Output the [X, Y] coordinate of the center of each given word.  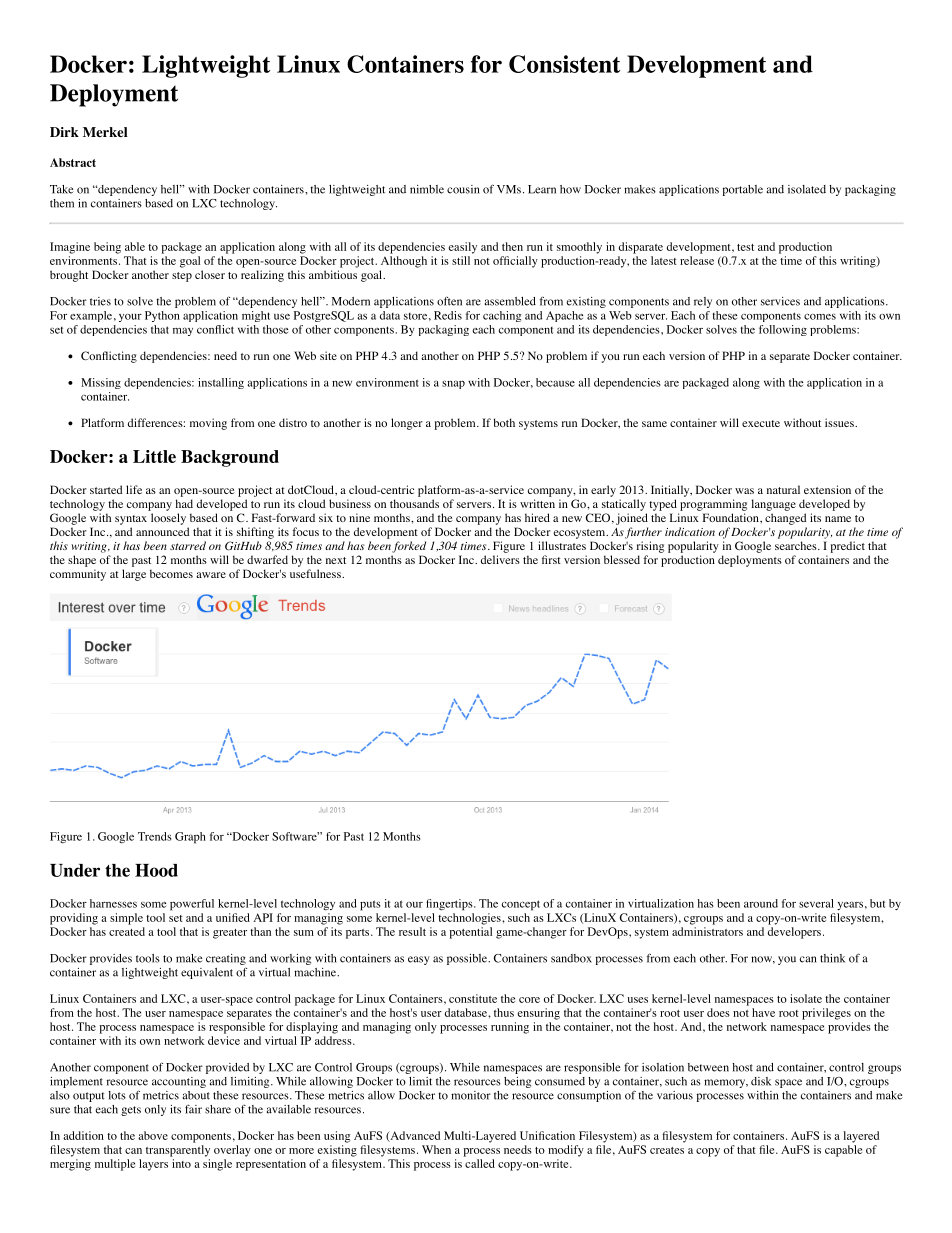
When [436, 1149]
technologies [470, 919]
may [183, 331]
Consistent [564, 64]
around [761, 903]
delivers [500, 559]
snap [453, 384]
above [153, 1135]
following [783, 330]
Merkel [105, 132]
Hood [156, 870]
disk [761, 1081]
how [570, 189]
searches [796, 545]
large [134, 575]
